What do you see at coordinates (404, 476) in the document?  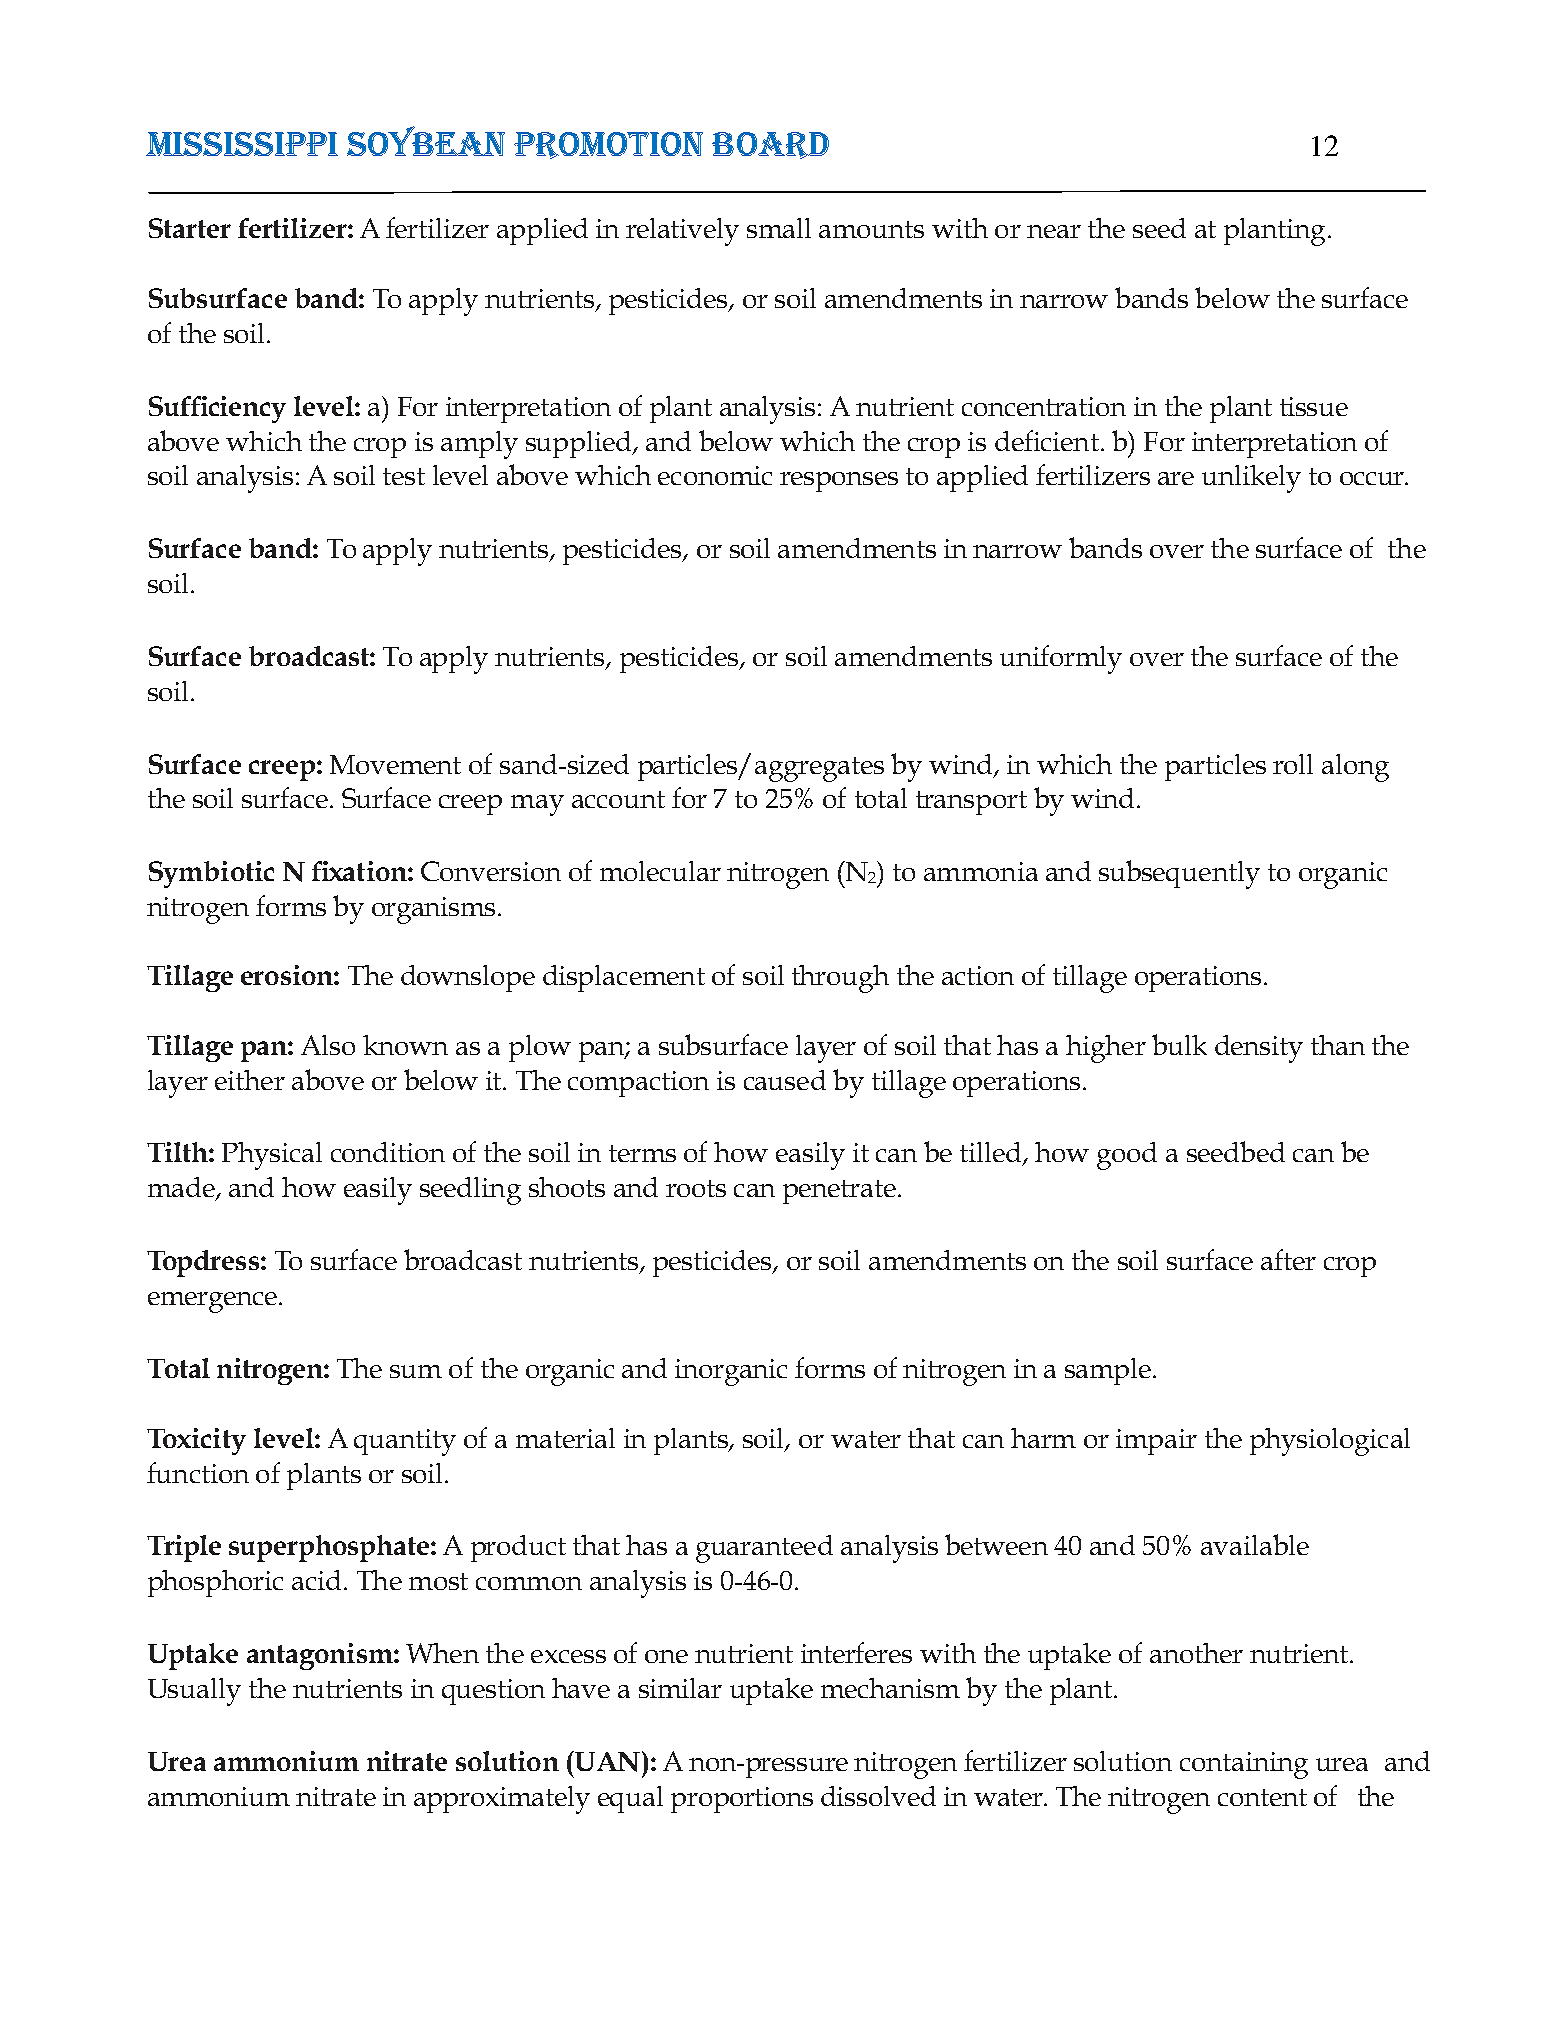 I see `test` at bounding box center [404, 476].
